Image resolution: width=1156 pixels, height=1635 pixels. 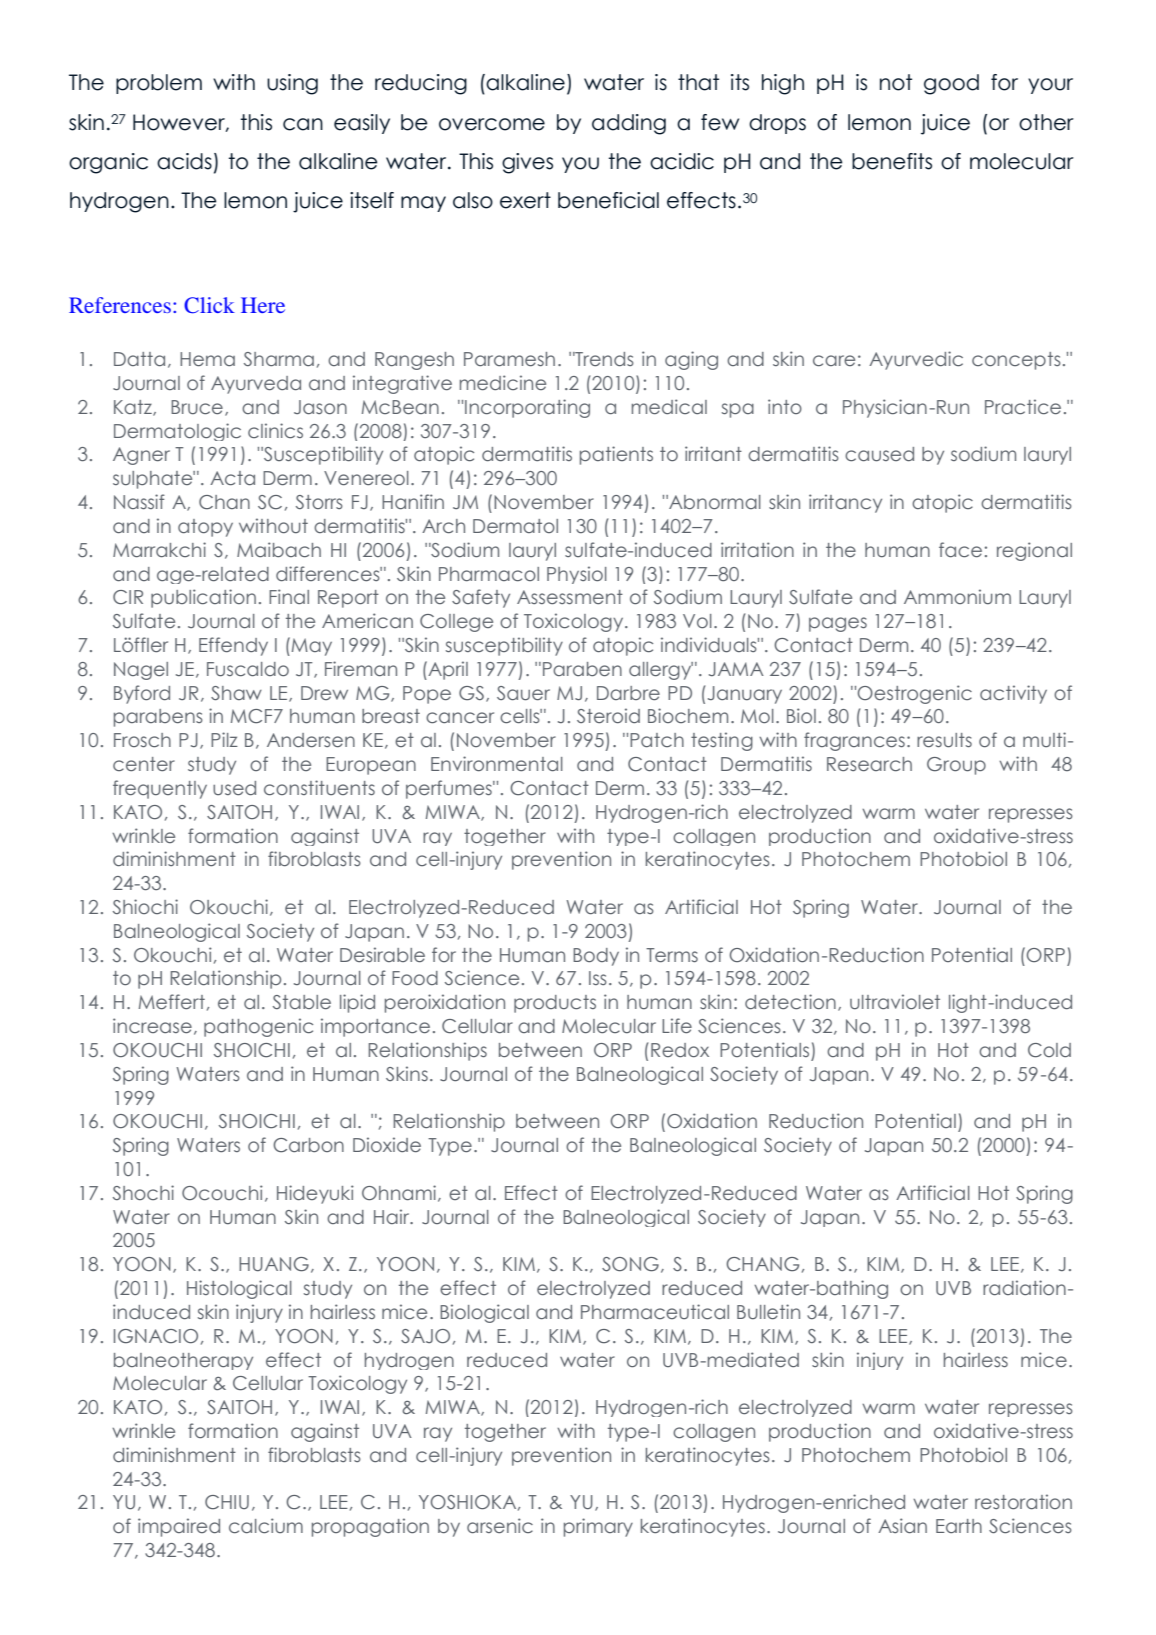 What do you see at coordinates (951, 84) in the screenshot?
I see `good` at bounding box center [951, 84].
